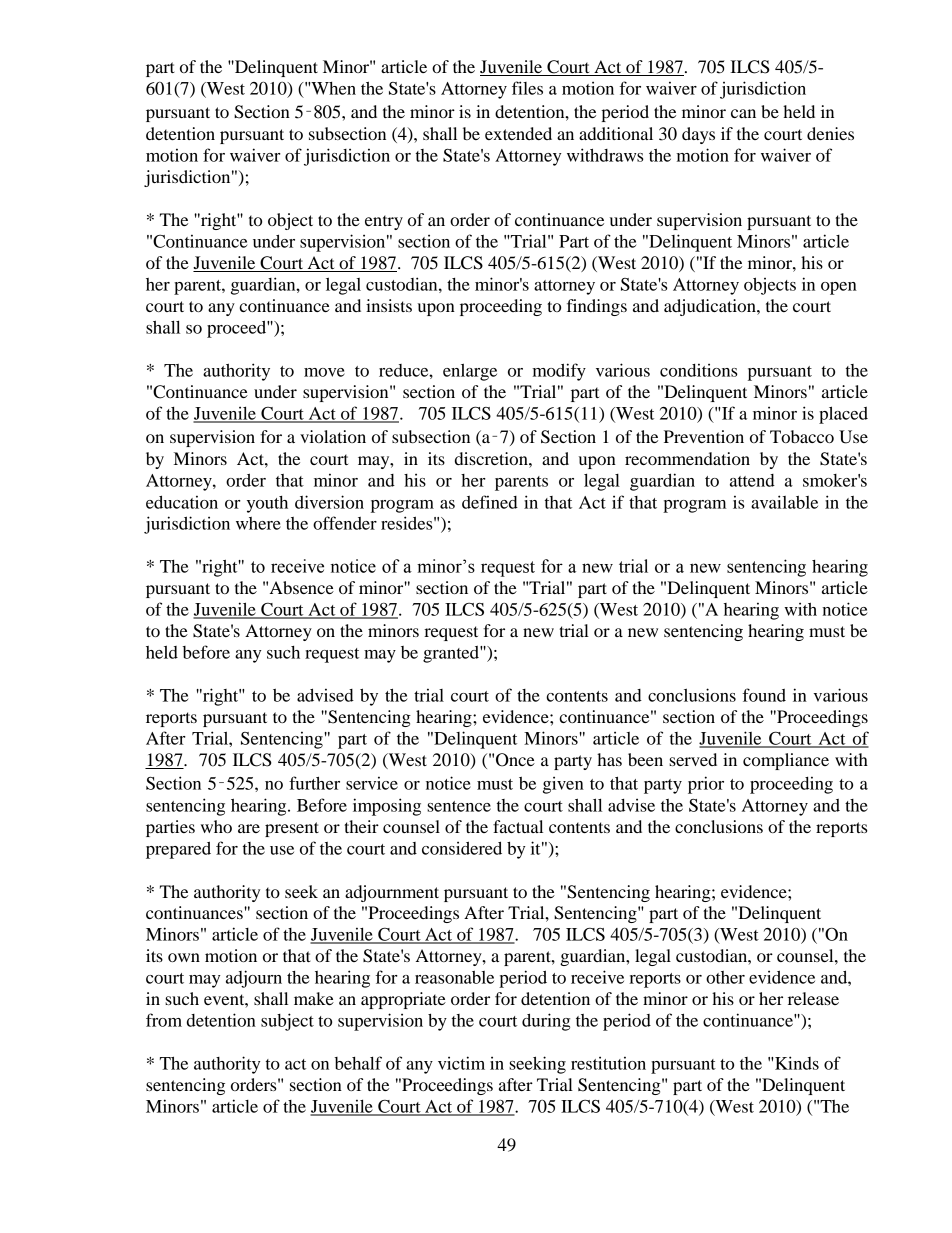 The height and width of the document is (1233, 952). Describe the element at coordinates (743, 113) in the document. I see `can` at that location.
